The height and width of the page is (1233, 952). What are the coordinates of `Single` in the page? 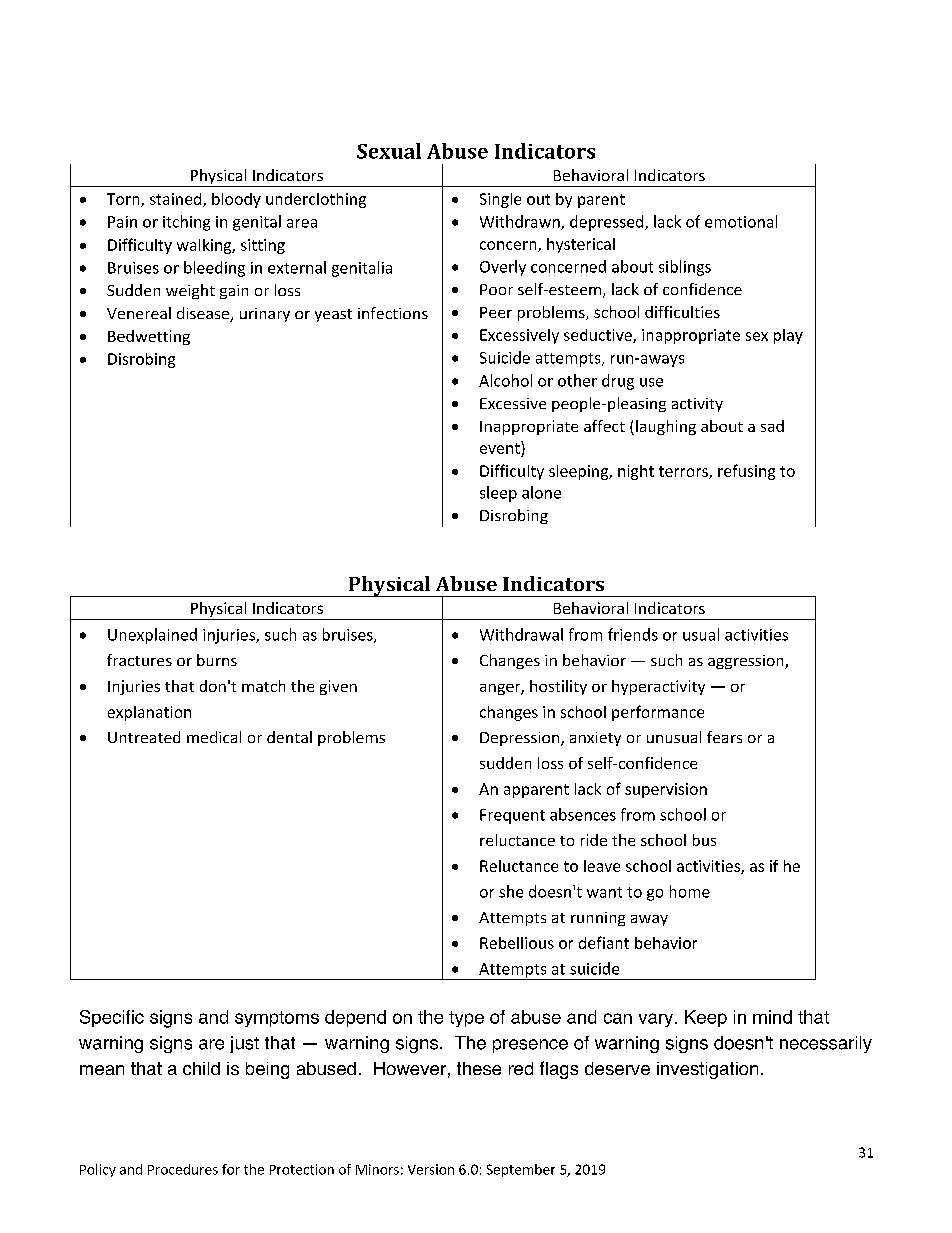 It's located at (500, 200).
